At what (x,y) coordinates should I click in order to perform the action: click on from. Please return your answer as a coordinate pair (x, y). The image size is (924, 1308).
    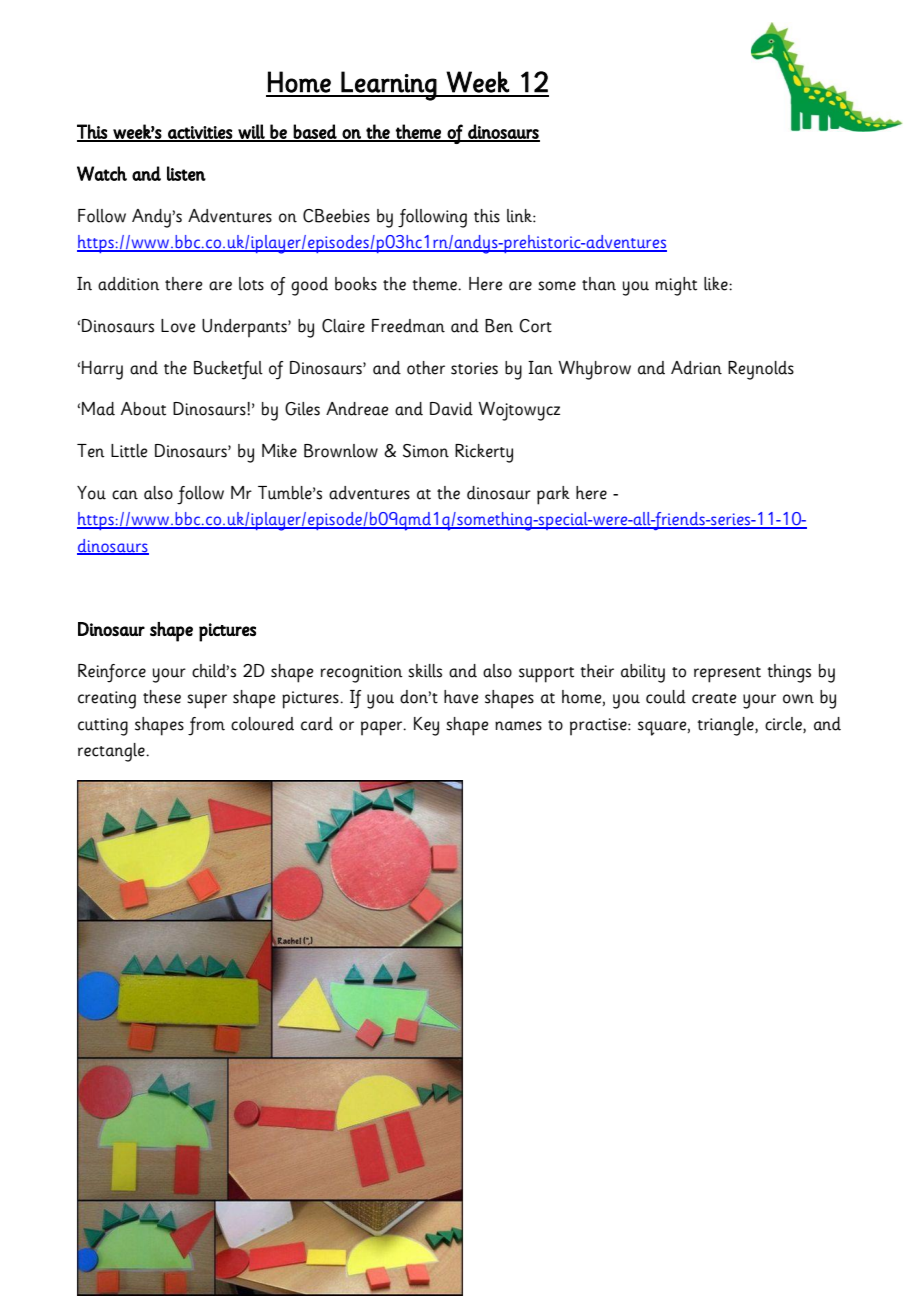
    Looking at the image, I should click on (206, 726).
